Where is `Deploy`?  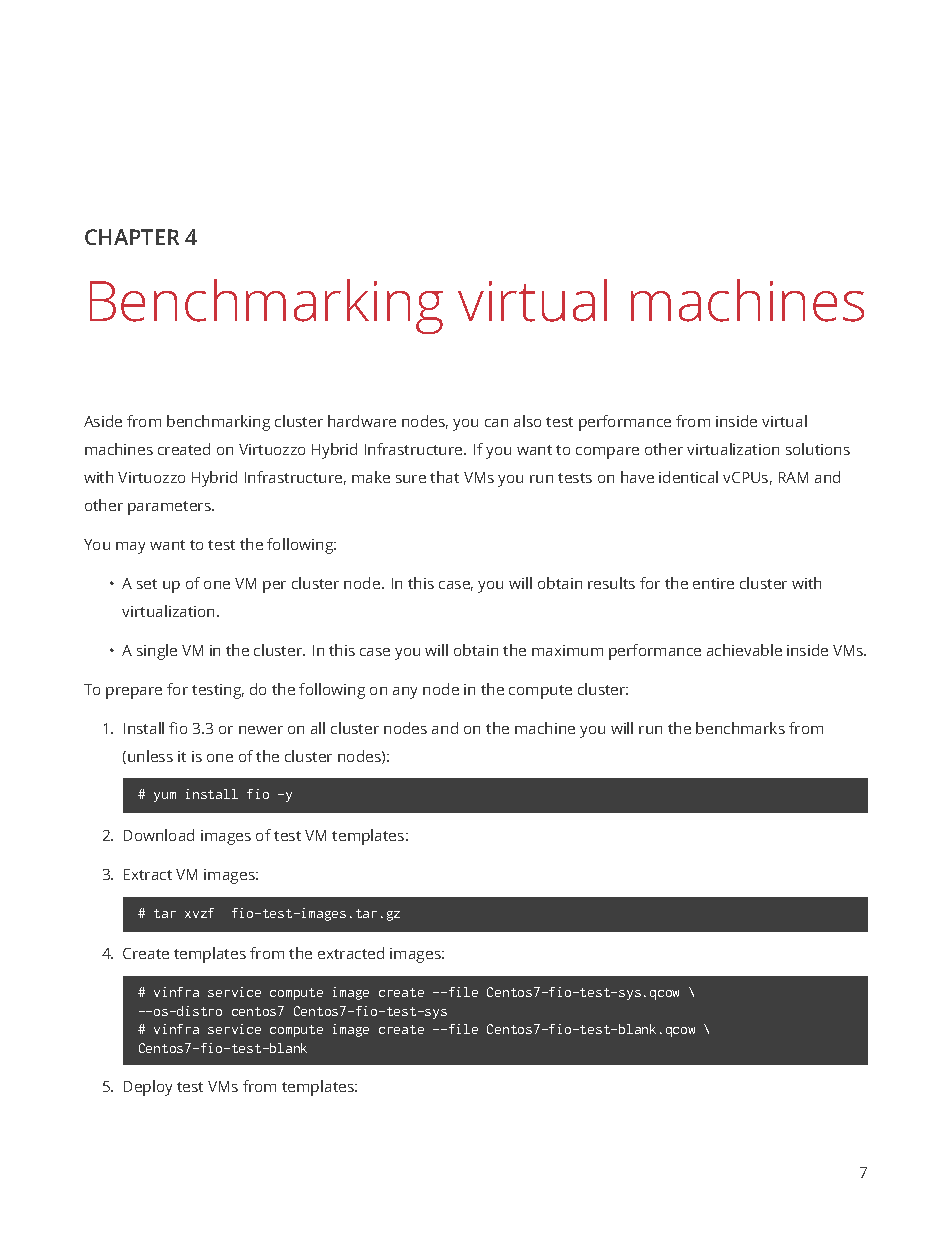 Deploy is located at coordinates (148, 1088).
